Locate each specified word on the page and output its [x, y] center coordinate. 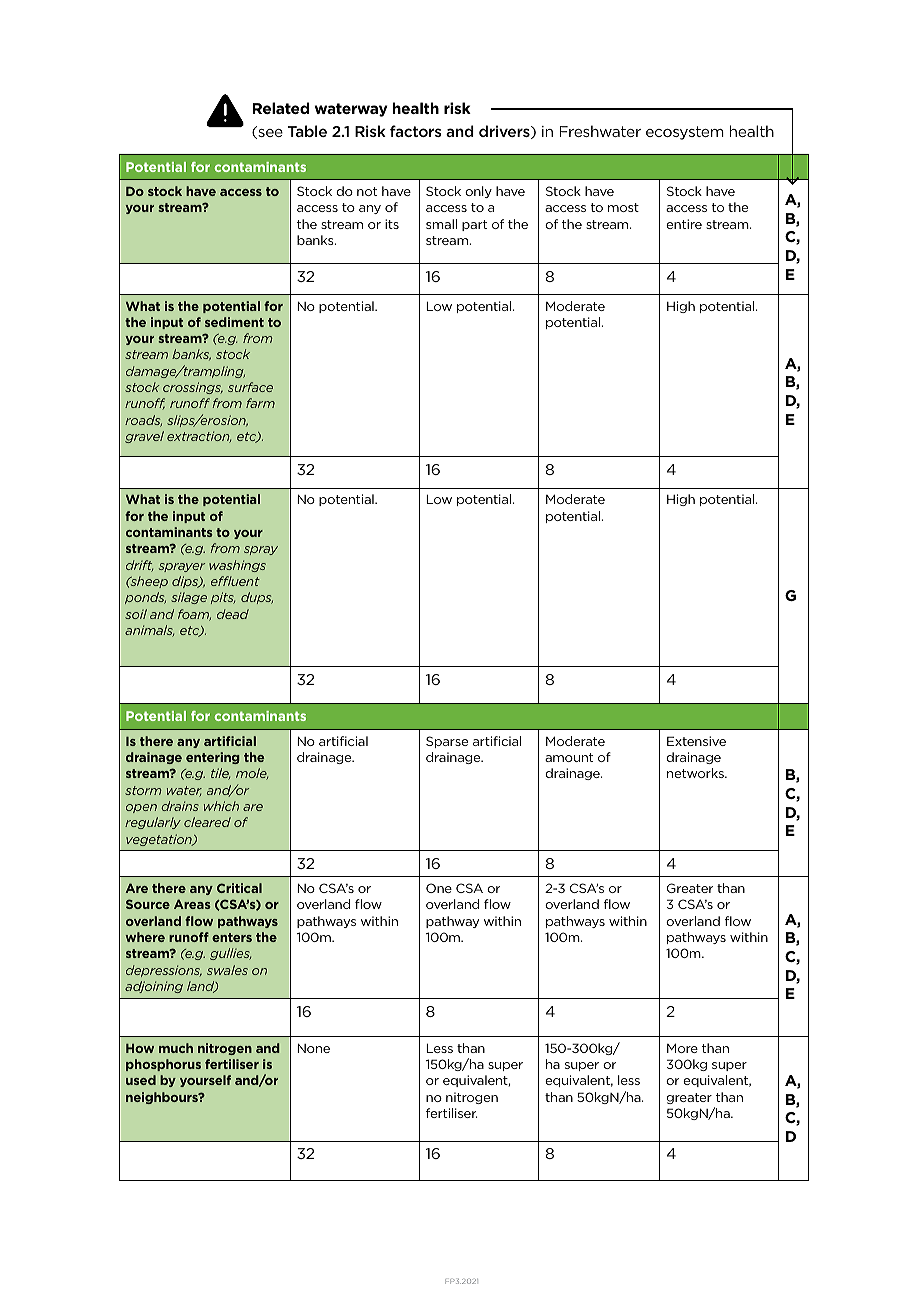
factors [416, 131]
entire [684, 224]
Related [280, 108]
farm [260, 403]
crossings [193, 388]
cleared [207, 822]
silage [189, 598]
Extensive [696, 741]
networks [696, 773]
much [176, 1048]
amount [569, 757]
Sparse [447, 742]
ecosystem [685, 133]
